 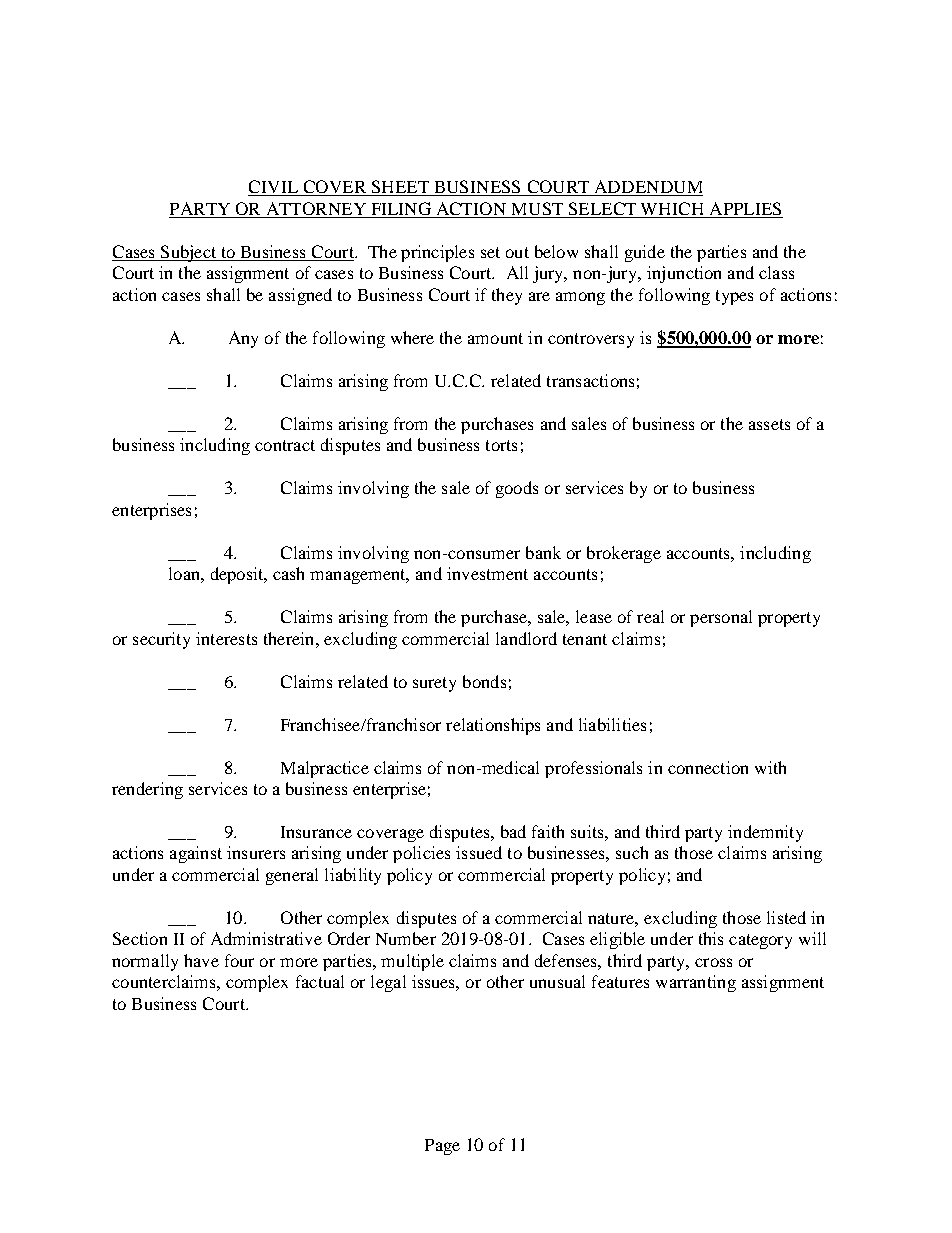 I want to click on factual, so click(x=320, y=981).
